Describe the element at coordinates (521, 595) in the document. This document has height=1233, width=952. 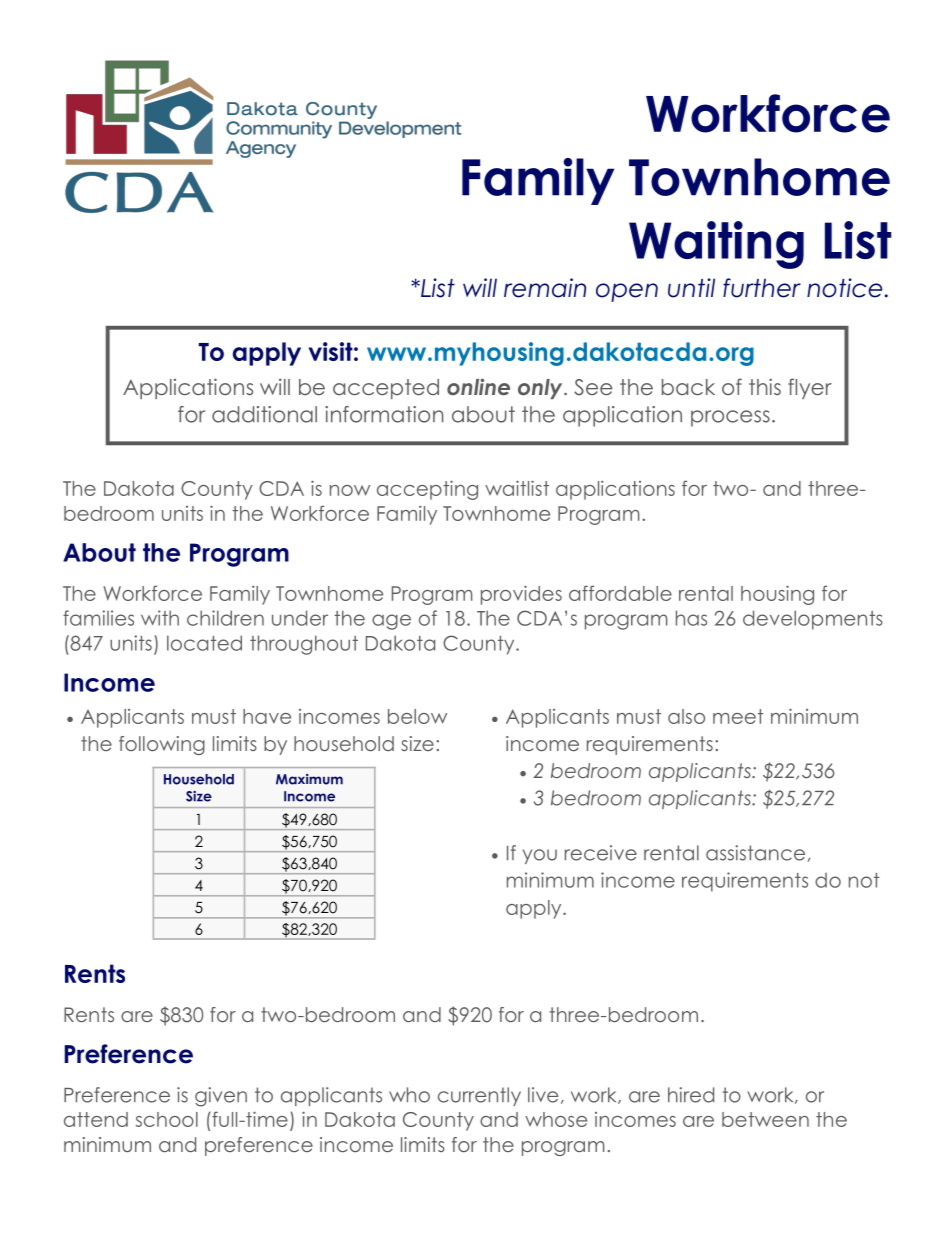
I see `provides` at that location.
